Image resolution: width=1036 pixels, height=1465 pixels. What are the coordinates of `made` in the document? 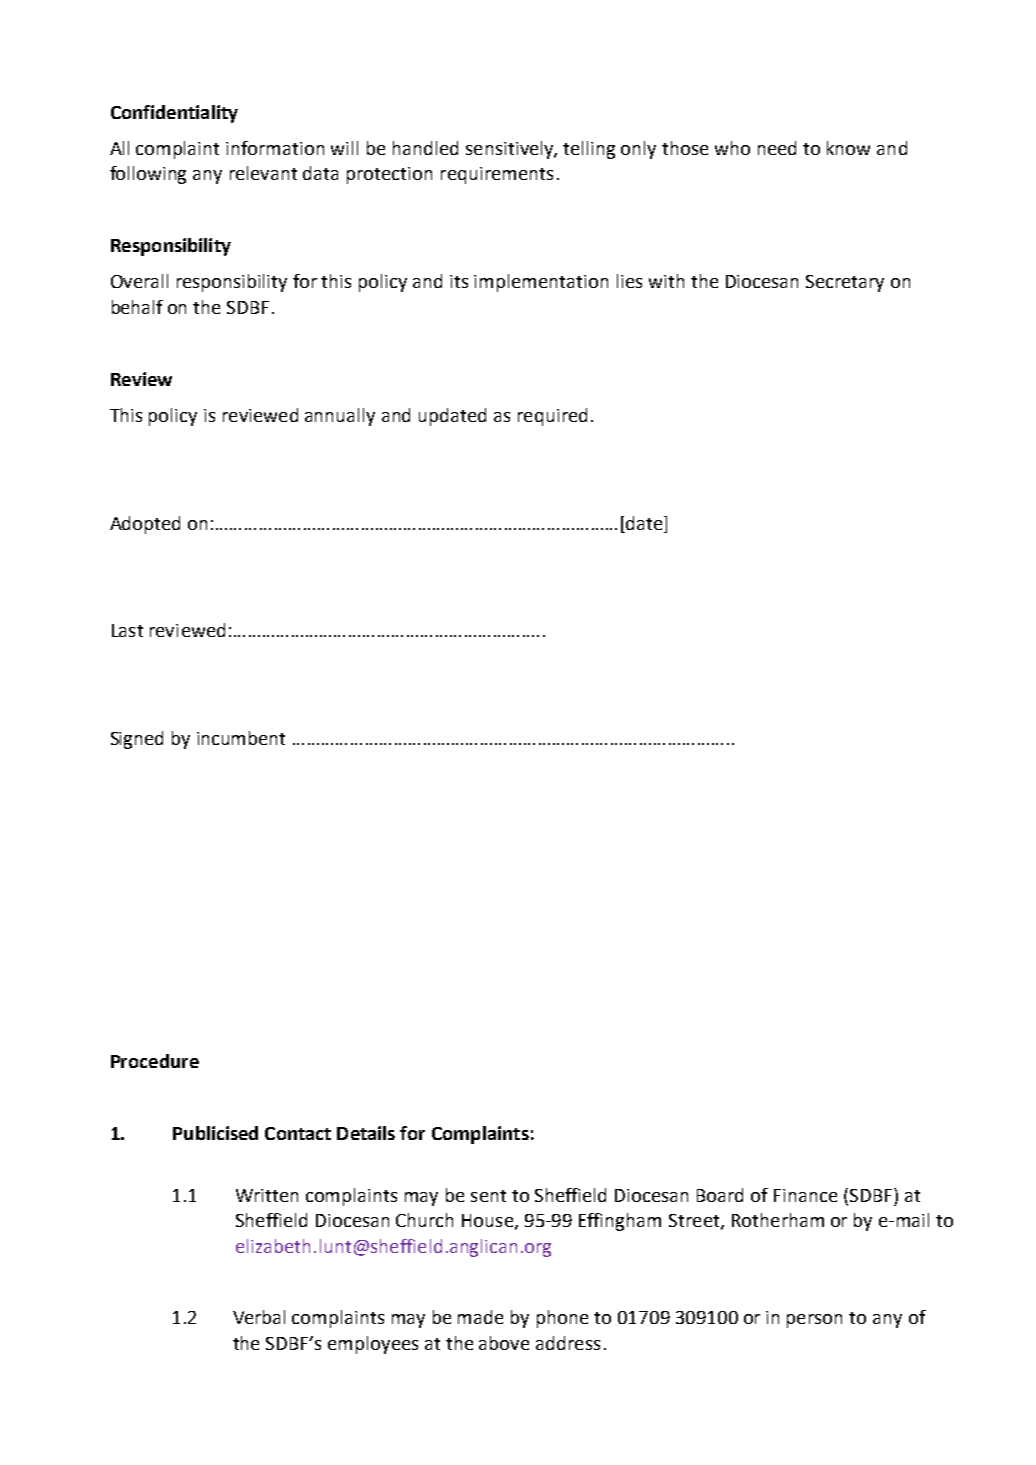 It's located at (480, 1317).
